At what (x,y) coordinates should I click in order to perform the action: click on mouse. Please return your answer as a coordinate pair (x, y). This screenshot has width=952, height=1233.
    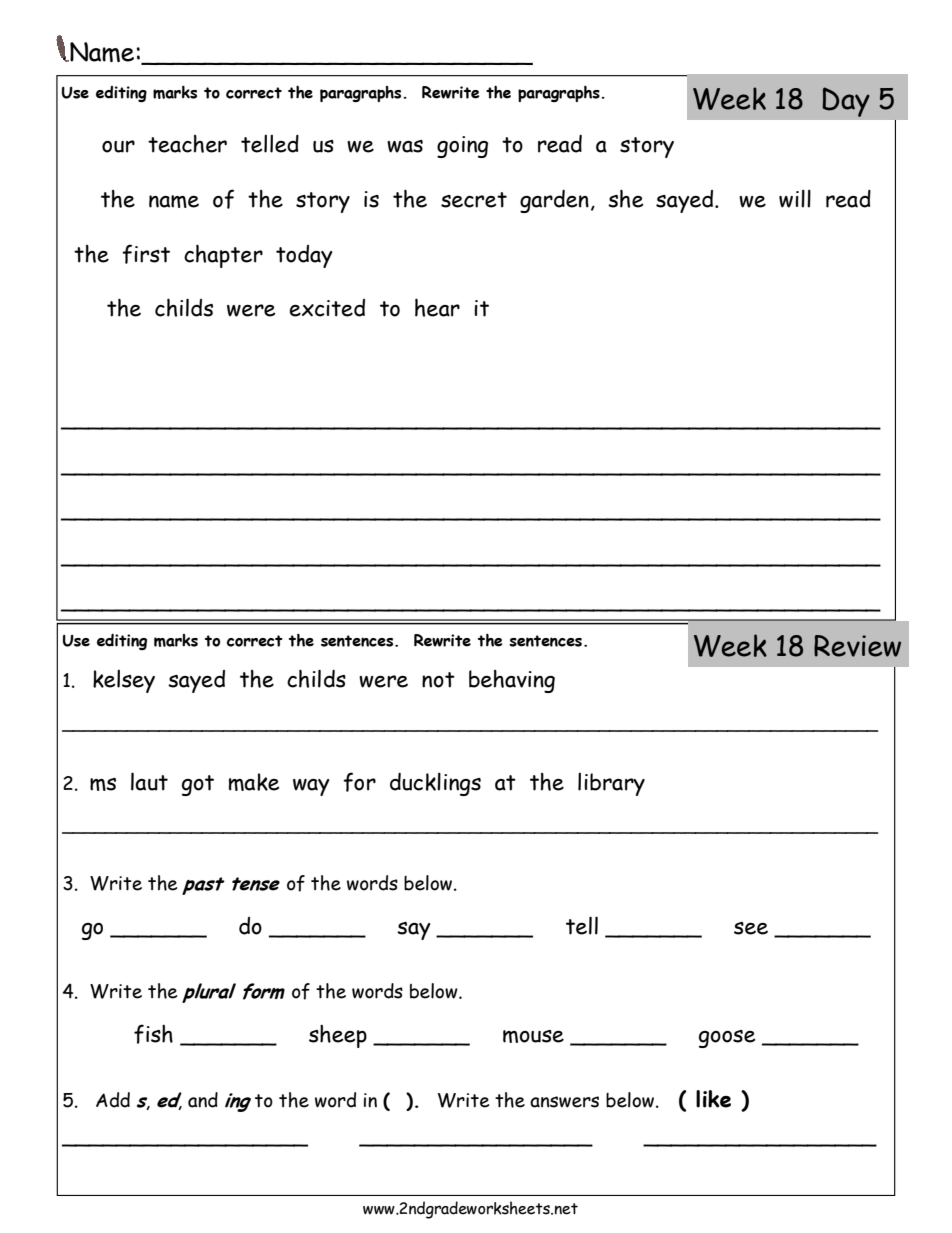
    Looking at the image, I should click on (533, 1036).
